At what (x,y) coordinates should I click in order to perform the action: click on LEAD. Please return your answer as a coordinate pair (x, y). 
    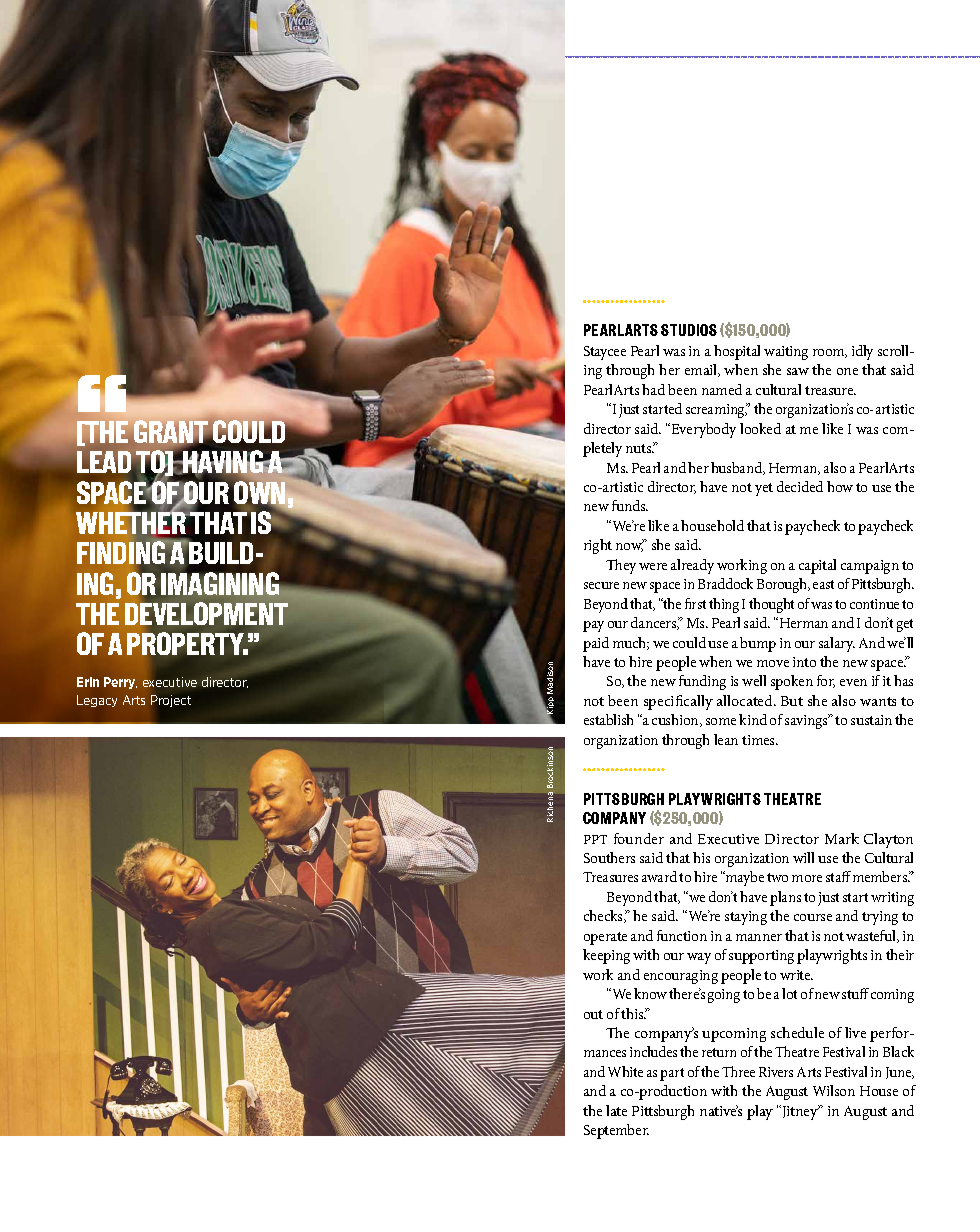
    Looking at the image, I should click on (104, 462).
